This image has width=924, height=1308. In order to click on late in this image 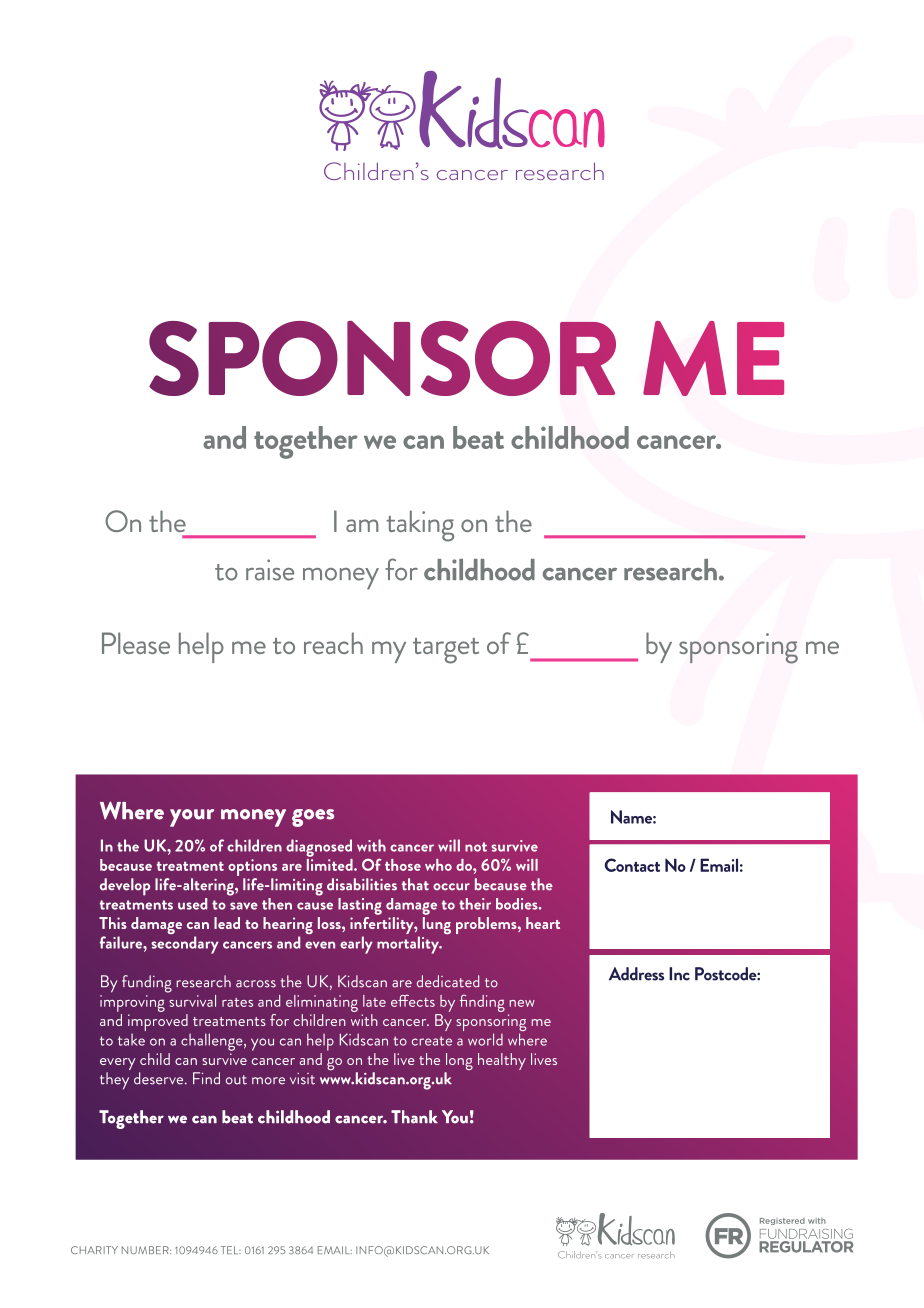, I will do `click(374, 1001)`.
